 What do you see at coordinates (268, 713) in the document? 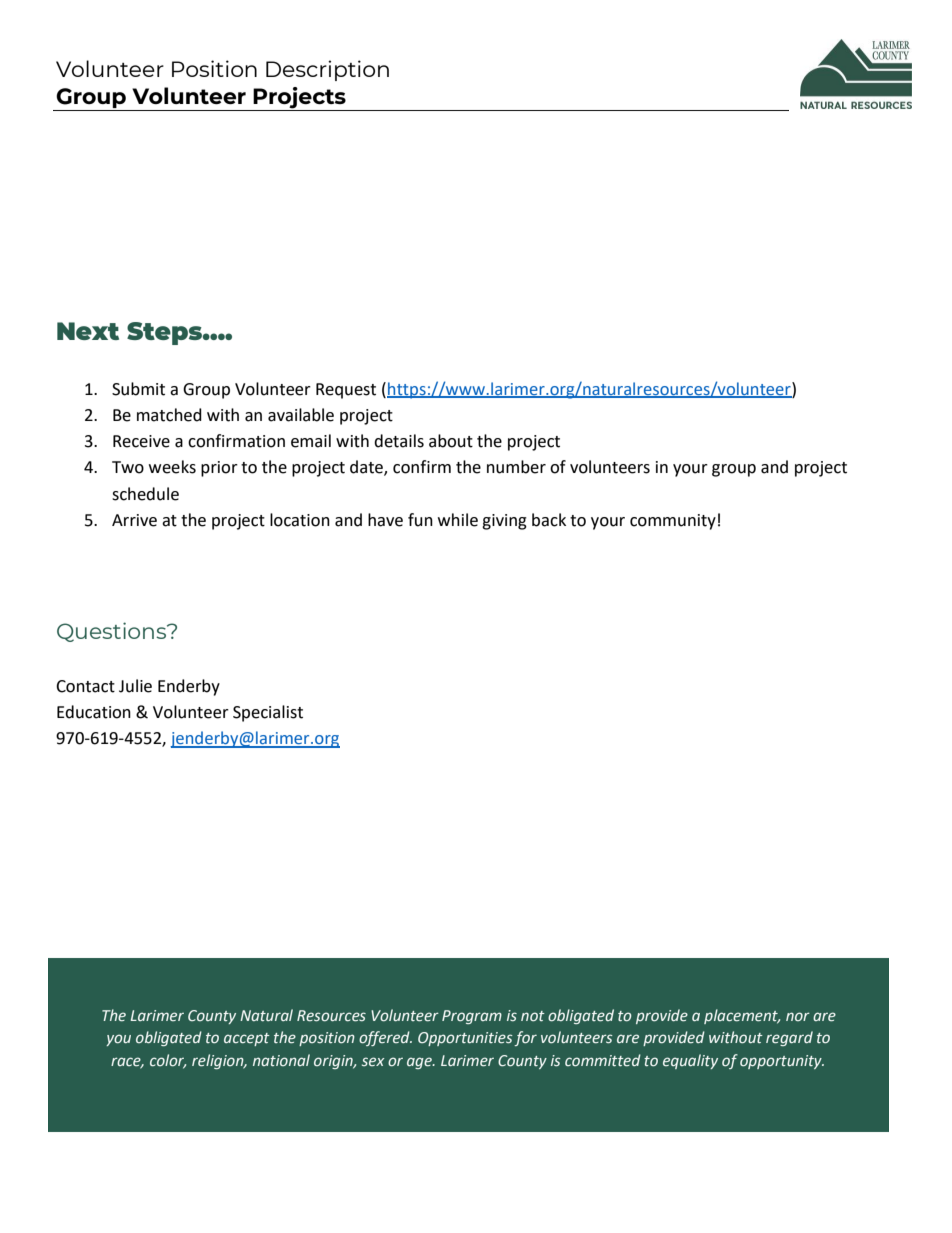
I see `Specialist` at bounding box center [268, 713].
